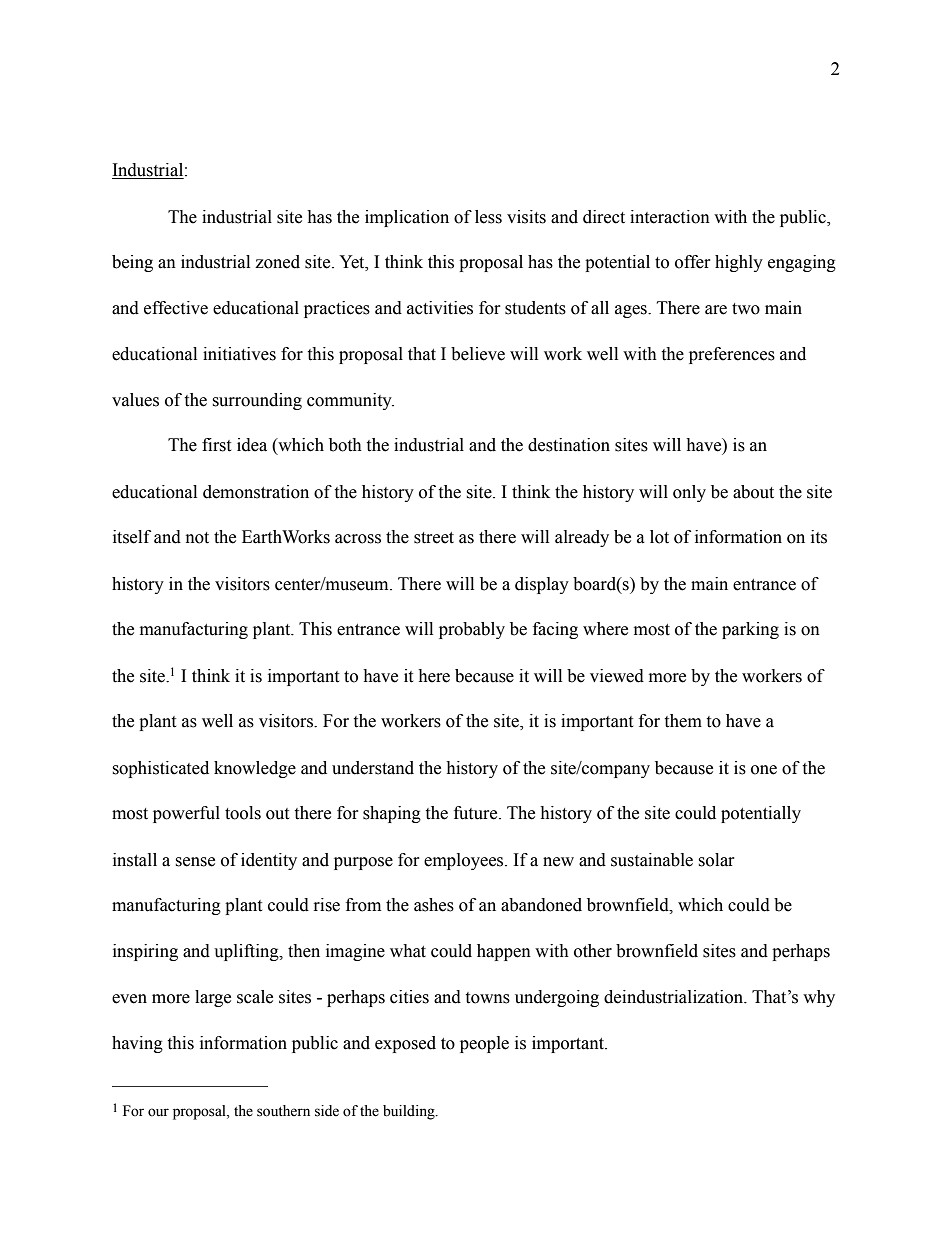  What do you see at coordinates (465, 861) in the screenshot?
I see `employees` at bounding box center [465, 861].
